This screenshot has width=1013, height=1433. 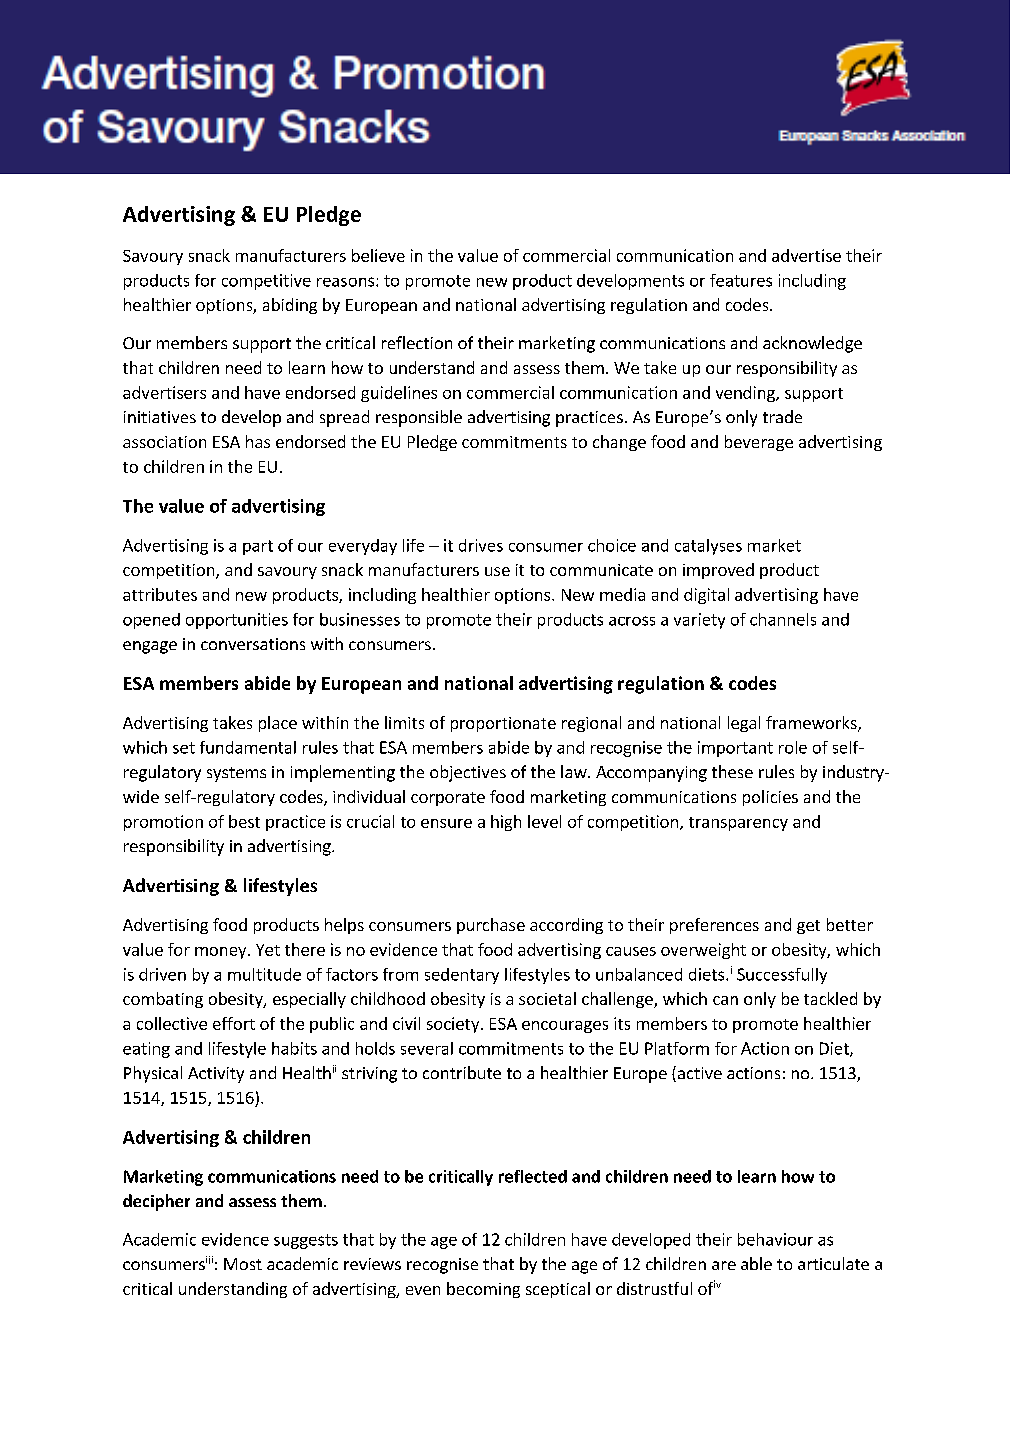 I want to click on opportunities, so click(x=237, y=621).
